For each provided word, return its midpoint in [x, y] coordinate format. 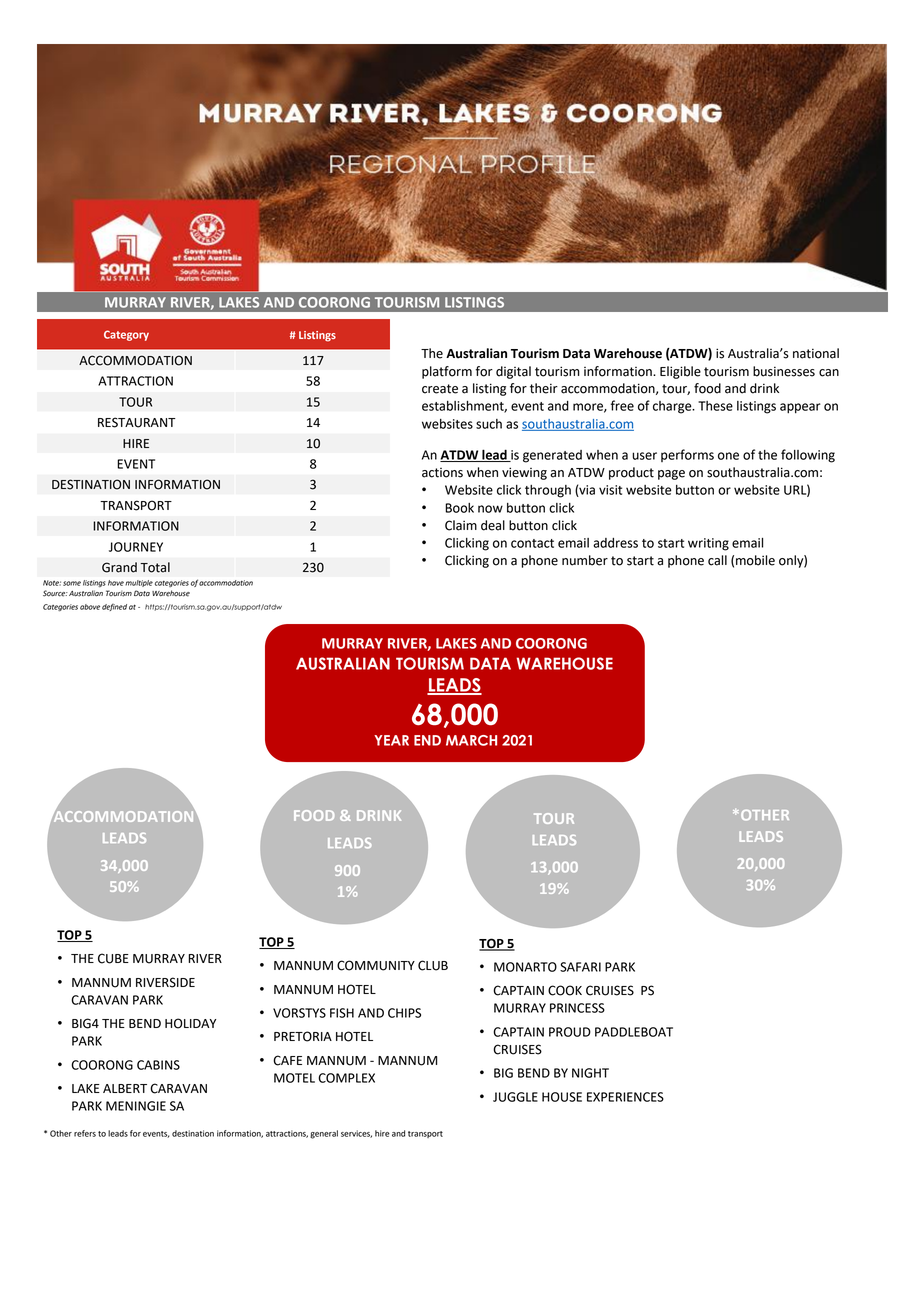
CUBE [113, 958]
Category [126, 335]
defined [114, 607]
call [717, 560]
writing [708, 544]
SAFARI [580, 967]
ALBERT [125, 1088]
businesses [784, 371]
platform [447, 372]
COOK [565, 990]
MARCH [471, 740]
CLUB [433, 965]
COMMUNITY [376, 965]
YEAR [391, 740]
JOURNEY [136, 547]
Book [459, 508]
